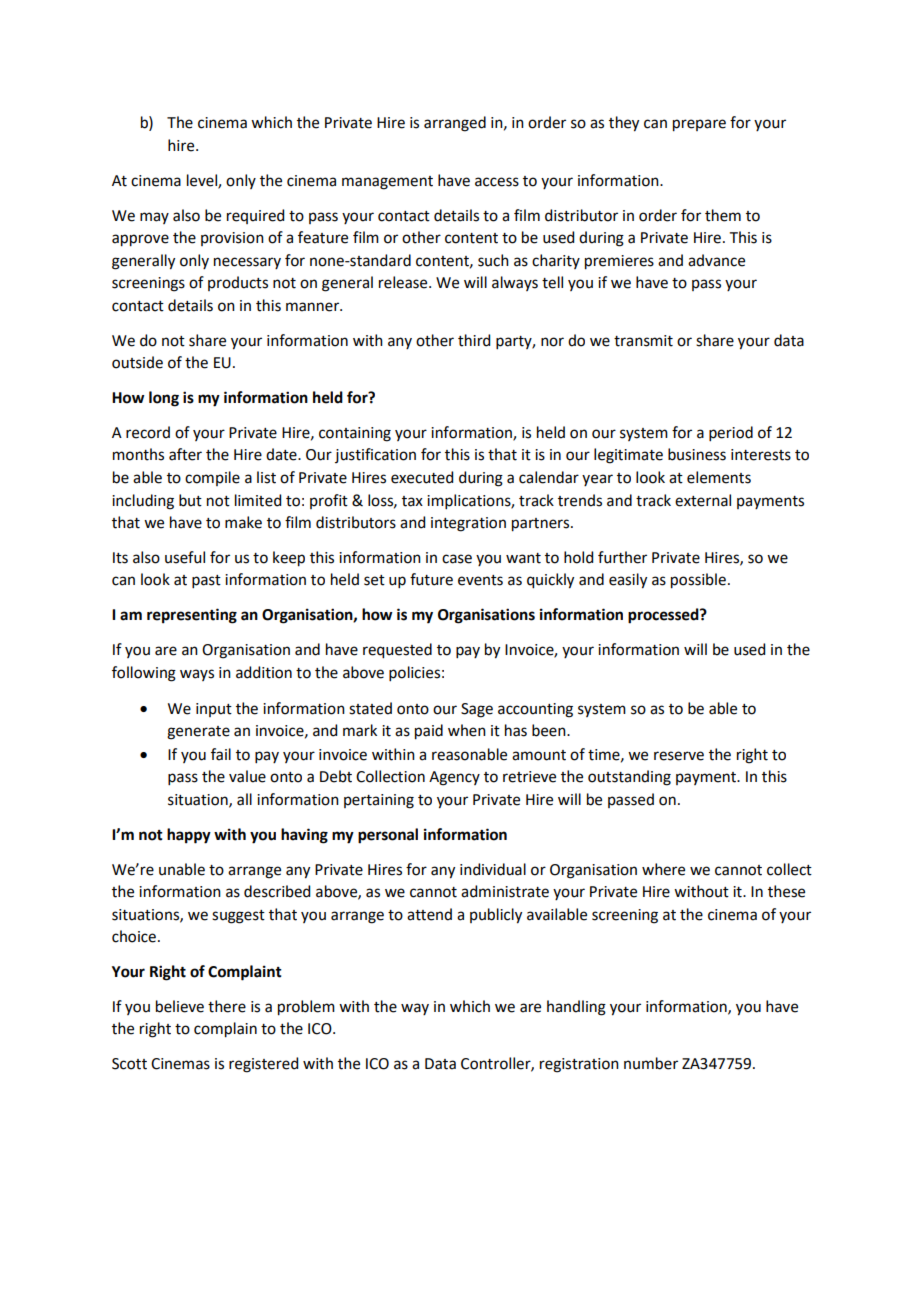 The image size is (924, 1308). What do you see at coordinates (699, 125) in the screenshot?
I see `prepare` at bounding box center [699, 125].
